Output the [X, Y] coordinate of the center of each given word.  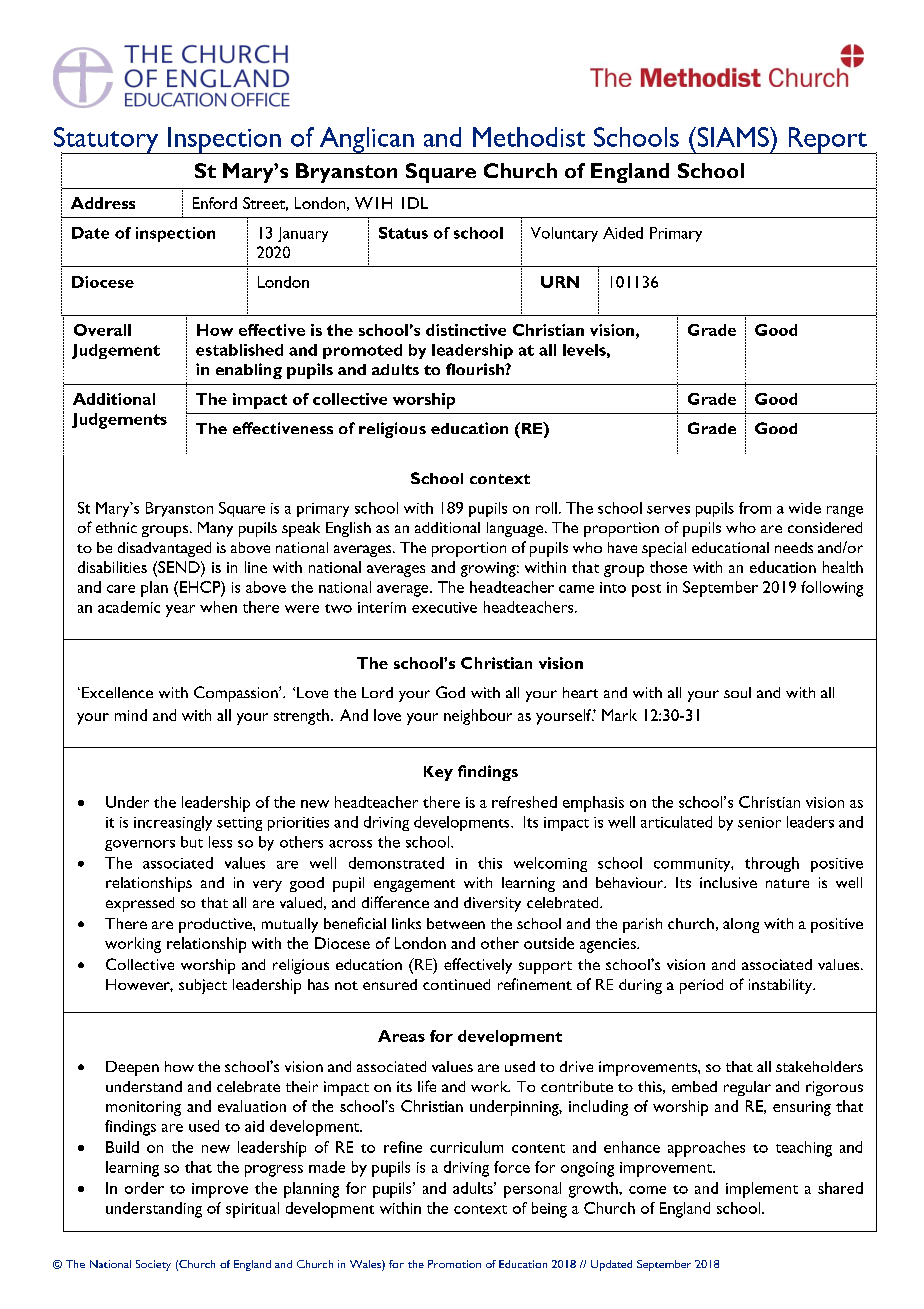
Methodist [529, 137]
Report [827, 140]
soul [737, 692]
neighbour [478, 717]
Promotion [454, 1264]
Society [153, 1265]
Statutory [107, 141]
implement [762, 1190]
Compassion [237, 694]
